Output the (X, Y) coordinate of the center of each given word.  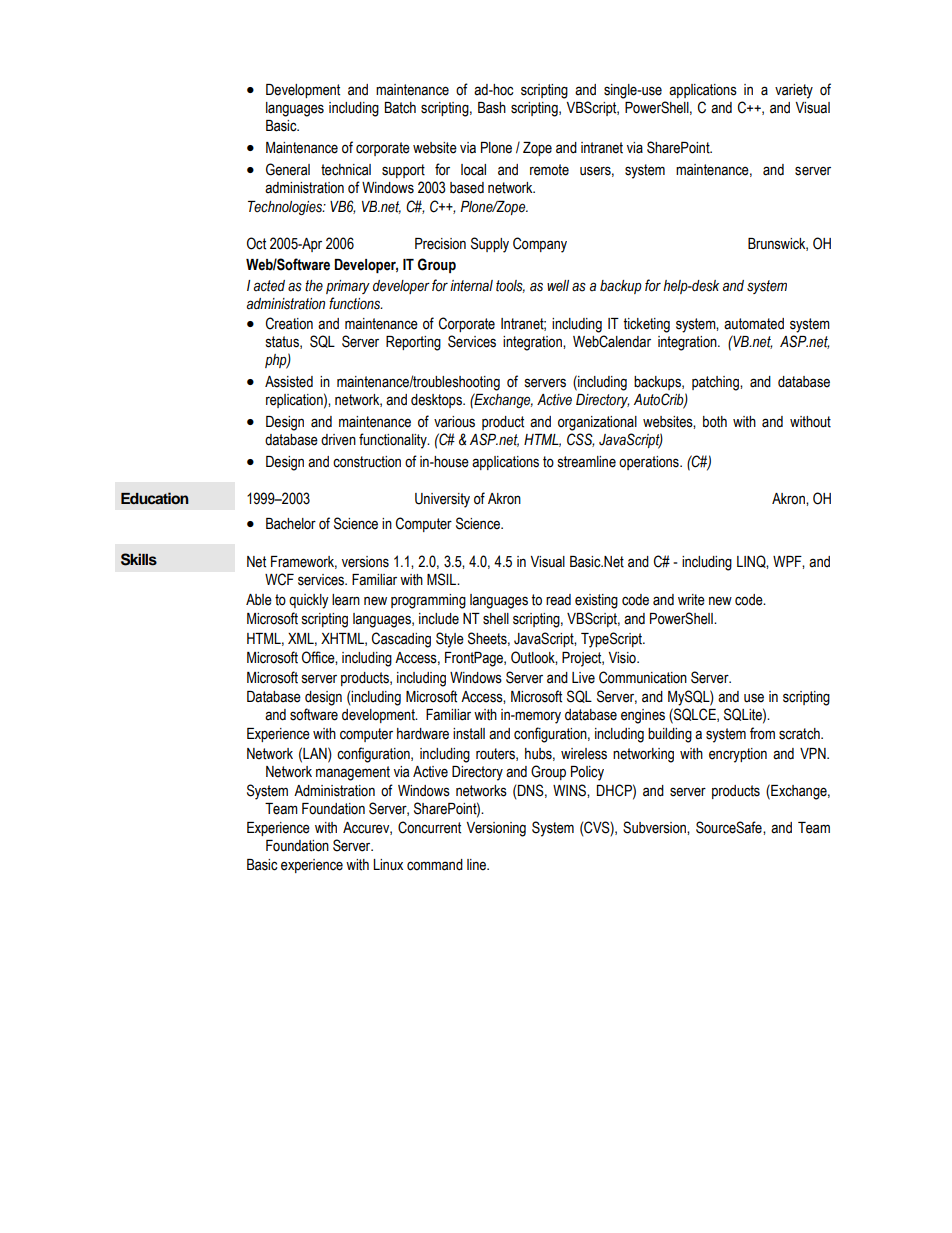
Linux (388, 864)
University (442, 500)
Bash (492, 108)
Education (155, 498)
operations (650, 463)
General (288, 169)
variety (794, 91)
